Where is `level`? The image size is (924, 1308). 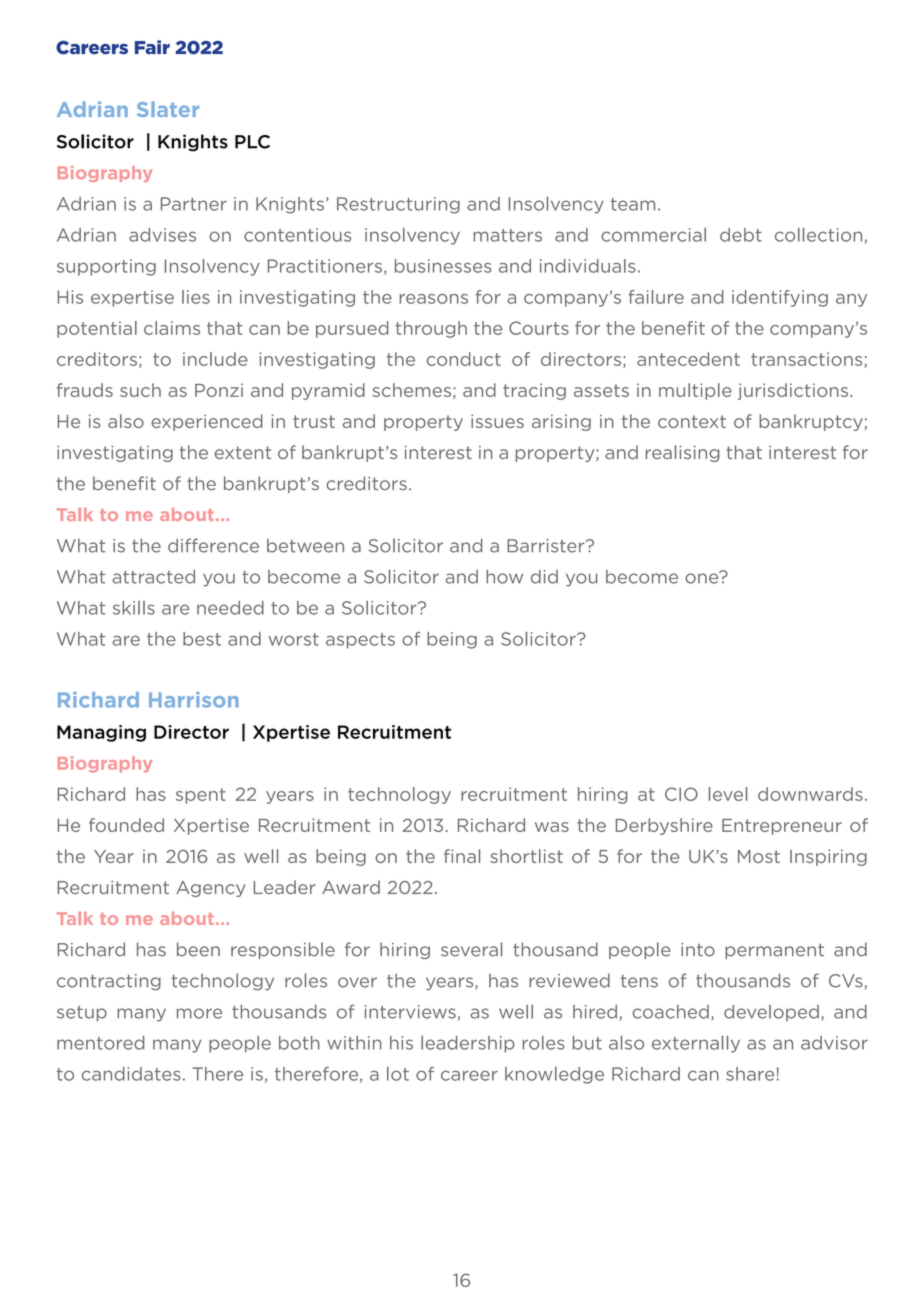
level is located at coordinates (728, 794).
